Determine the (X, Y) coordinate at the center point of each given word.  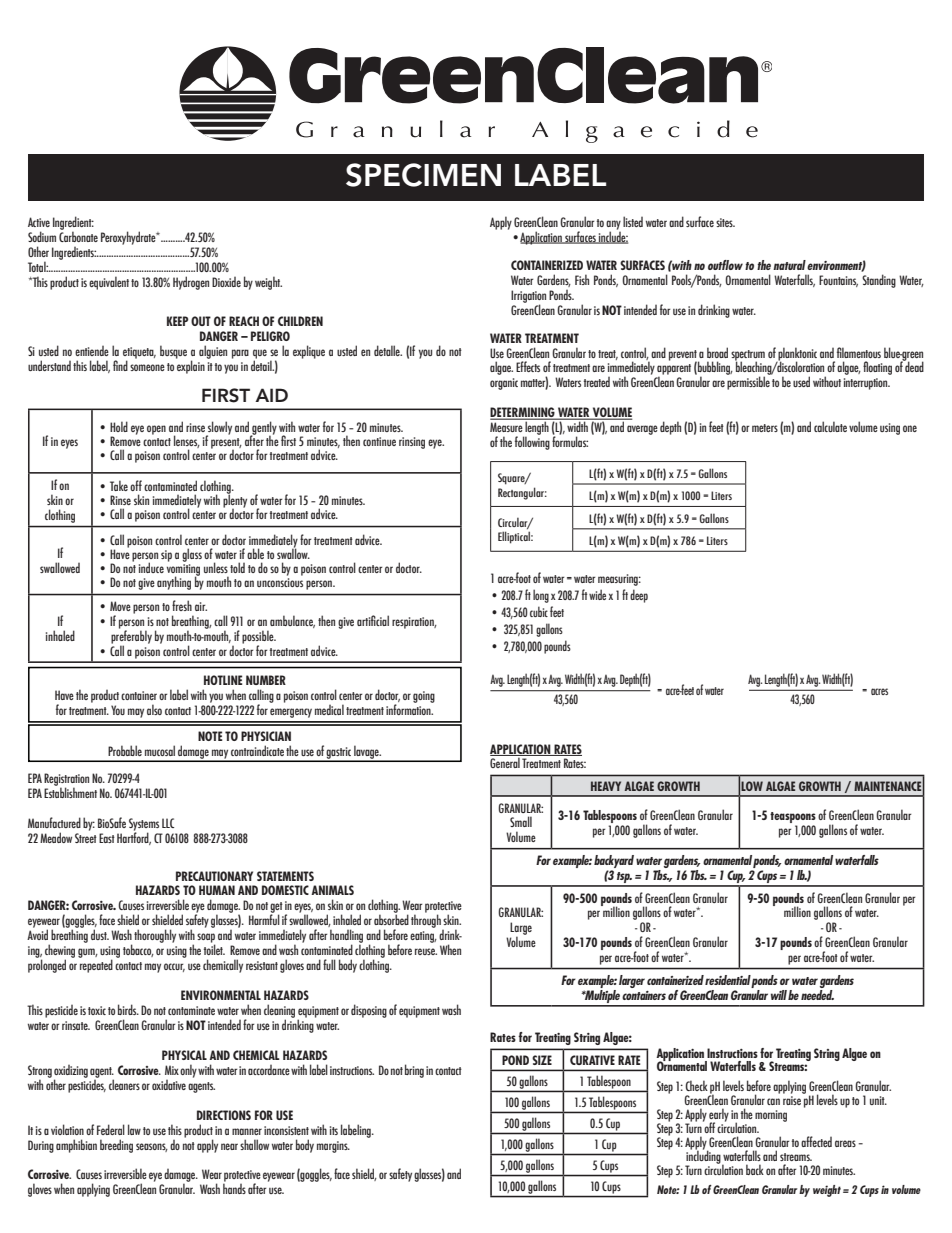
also (154, 709)
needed (817, 993)
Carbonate (78, 235)
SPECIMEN (423, 175)
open (156, 430)
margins (333, 1147)
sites (725, 222)
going (424, 697)
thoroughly (155, 936)
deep (639, 596)
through (426, 920)
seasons (152, 1147)
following (532, 442)
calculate (830, 426)
